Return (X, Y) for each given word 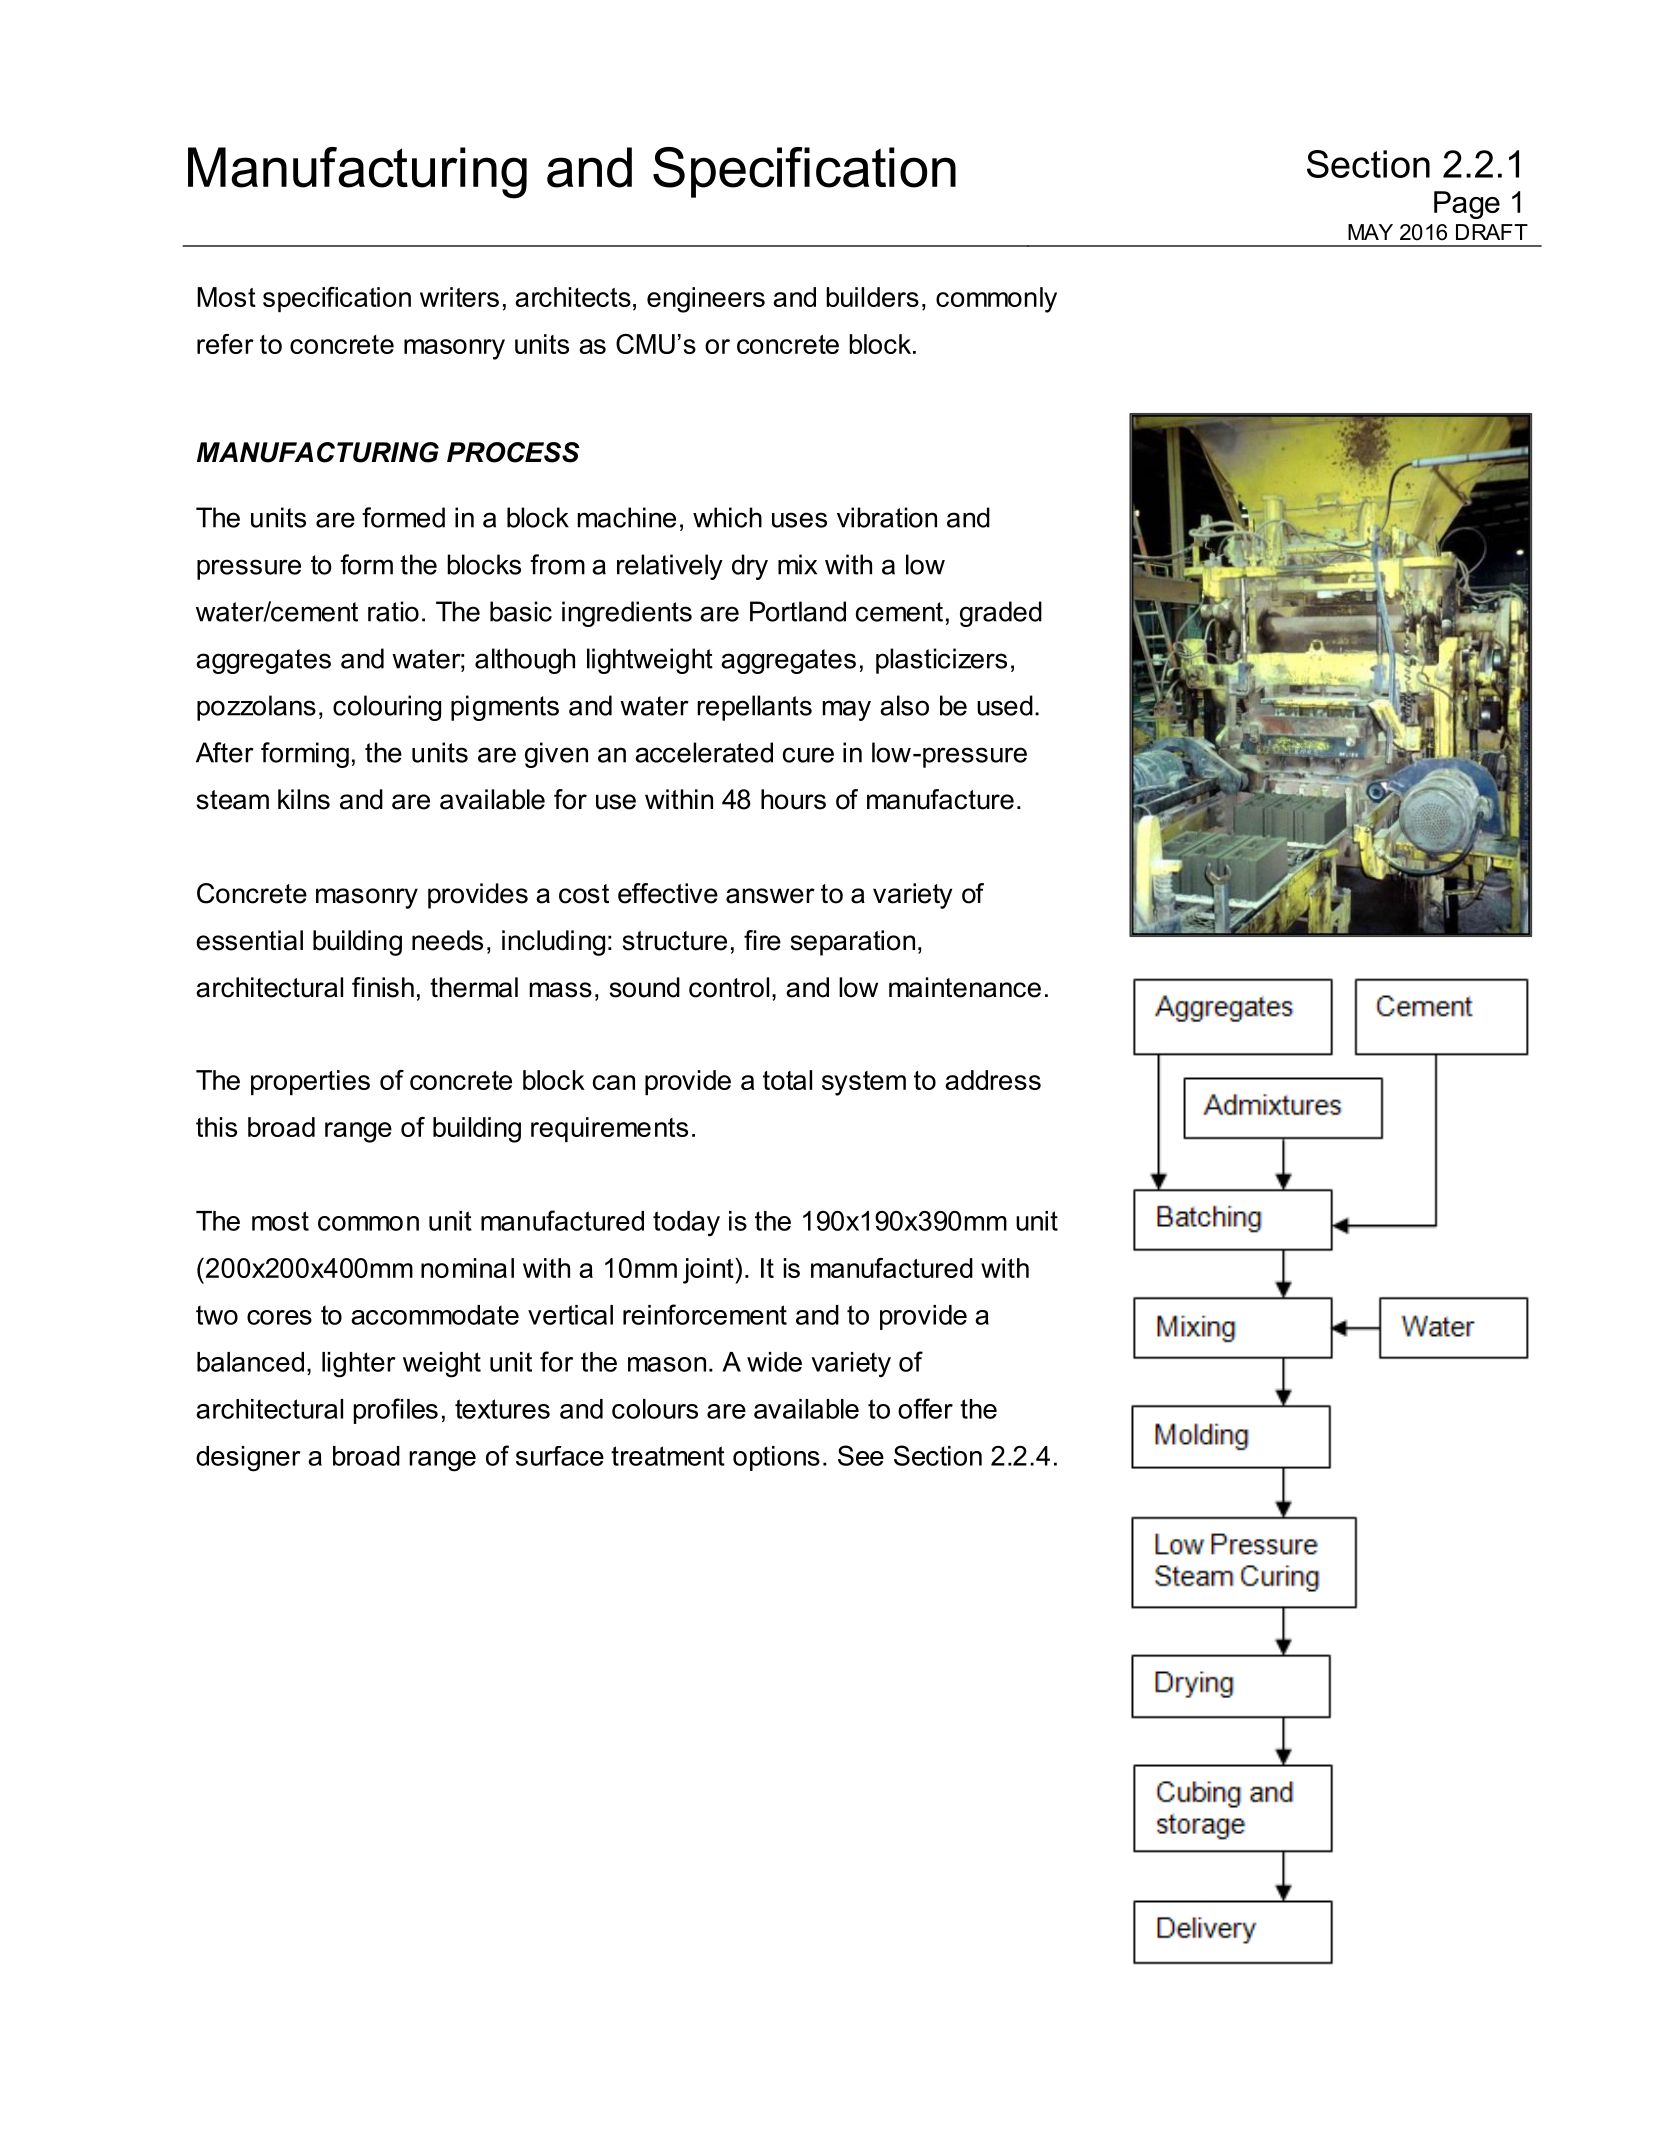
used (1005, 705)
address (993, 1080)
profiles (396, 1411)
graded (1001, 614)
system (864, 1083)
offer (925, 1408)
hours (793, 799)
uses (799, 520)
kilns (304, 799)
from (557, 564)
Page (1467, 205)
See (861, 1455)
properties (310, 1082)
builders (872, 297)
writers (459, 297)
